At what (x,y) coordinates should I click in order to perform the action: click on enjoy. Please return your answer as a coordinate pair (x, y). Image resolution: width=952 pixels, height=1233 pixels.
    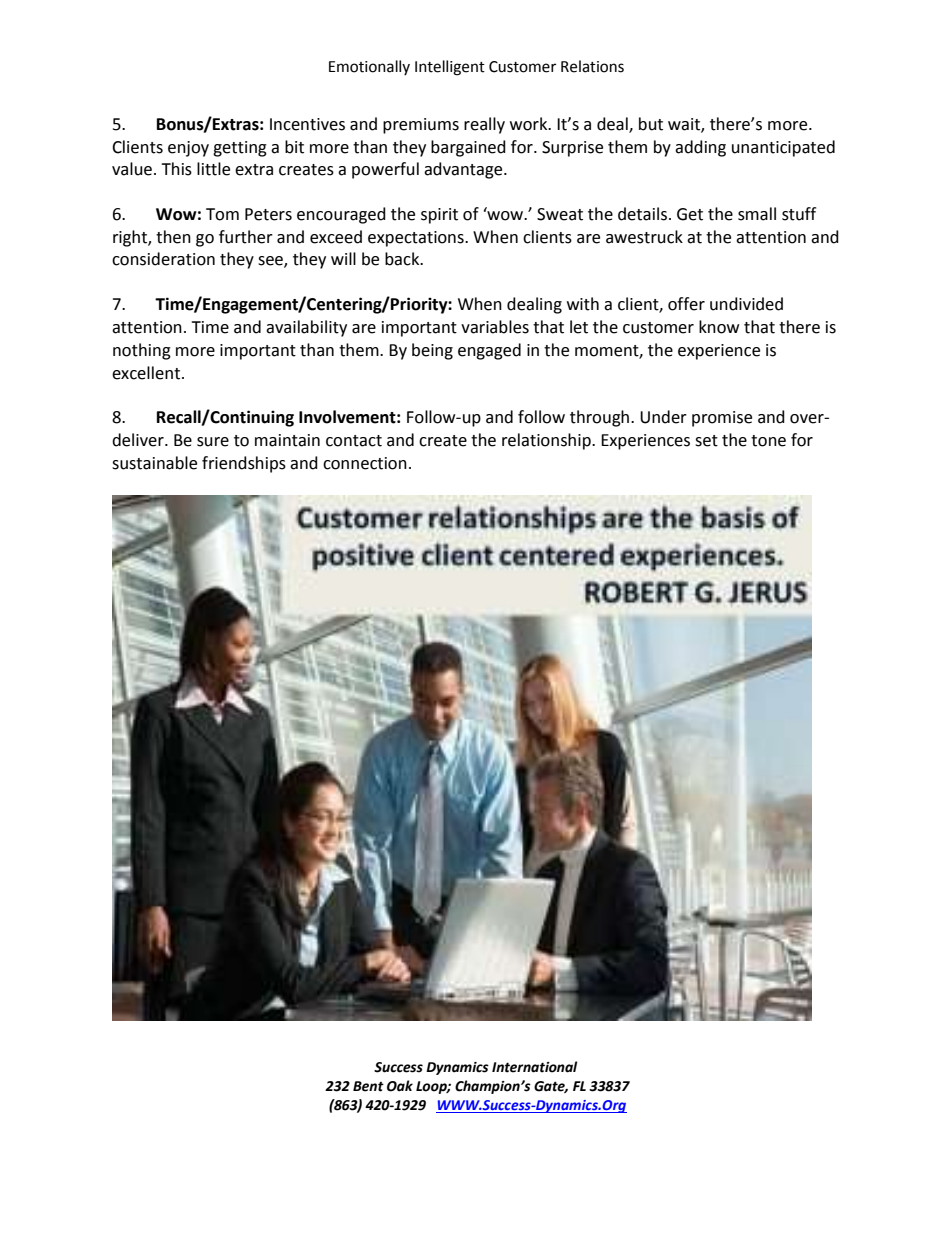
    Looking at the image, I should click on (188, 149).
